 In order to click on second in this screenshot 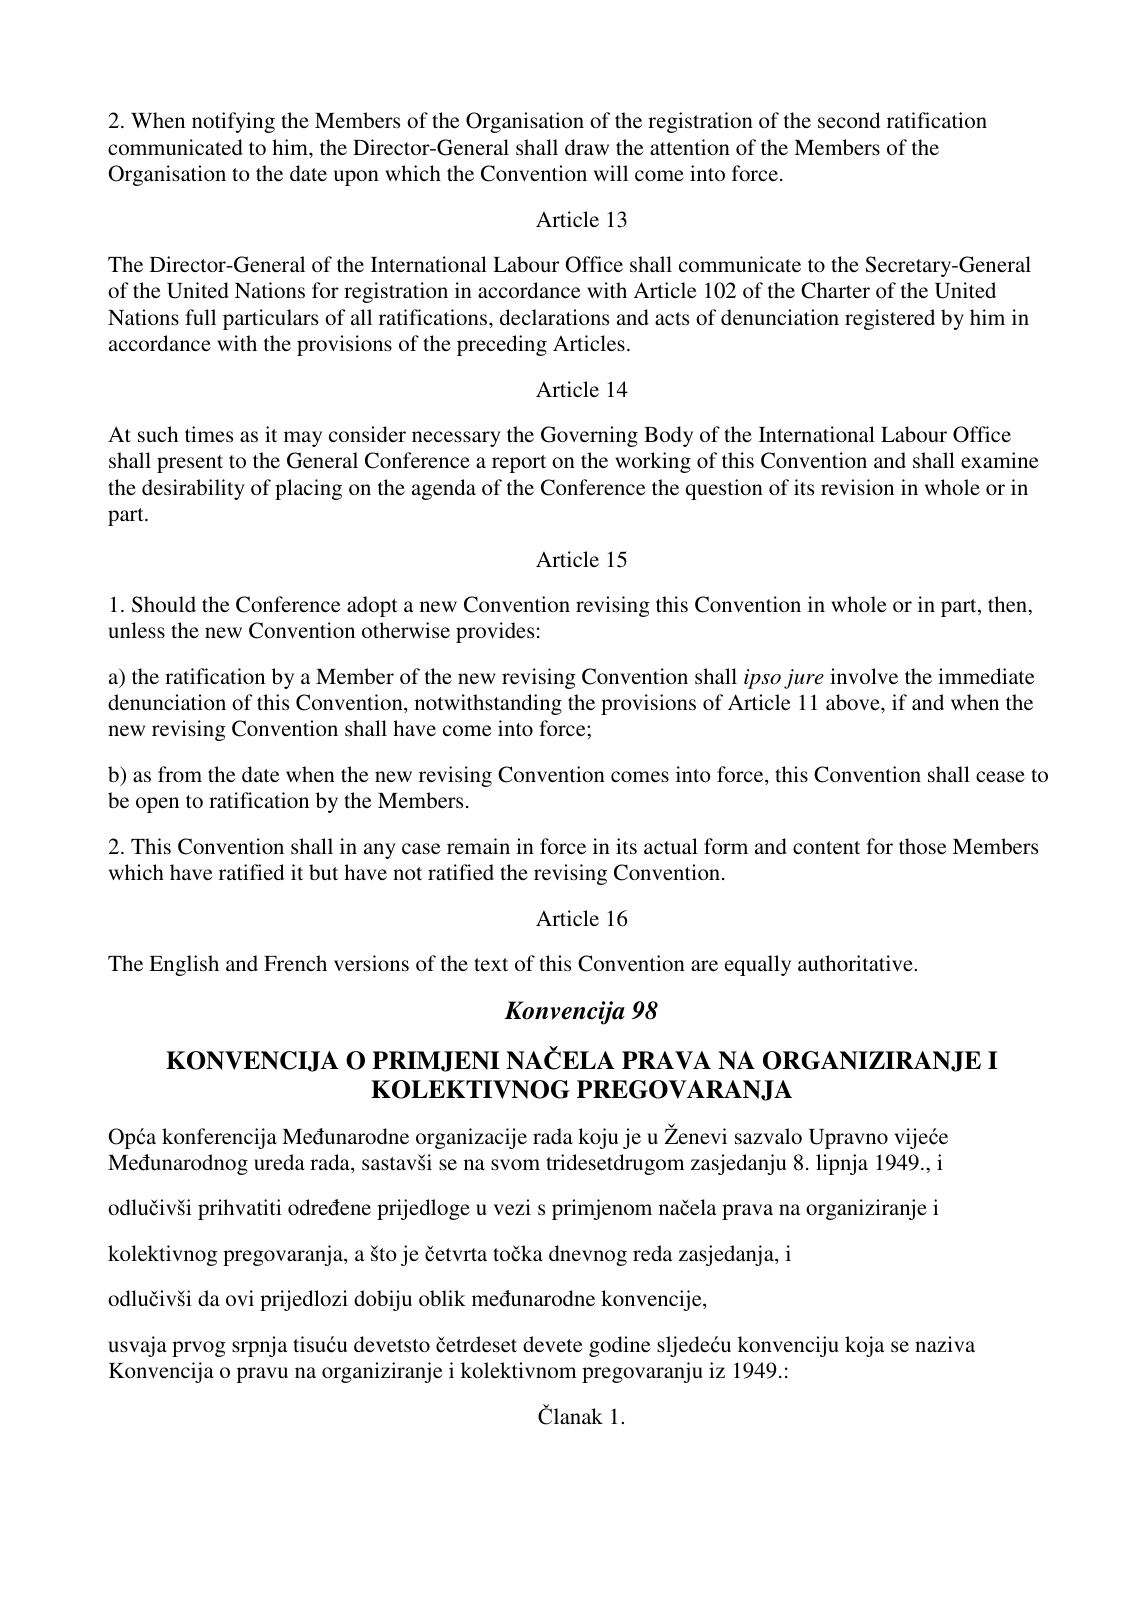, I will do `click(849, 120)`.
